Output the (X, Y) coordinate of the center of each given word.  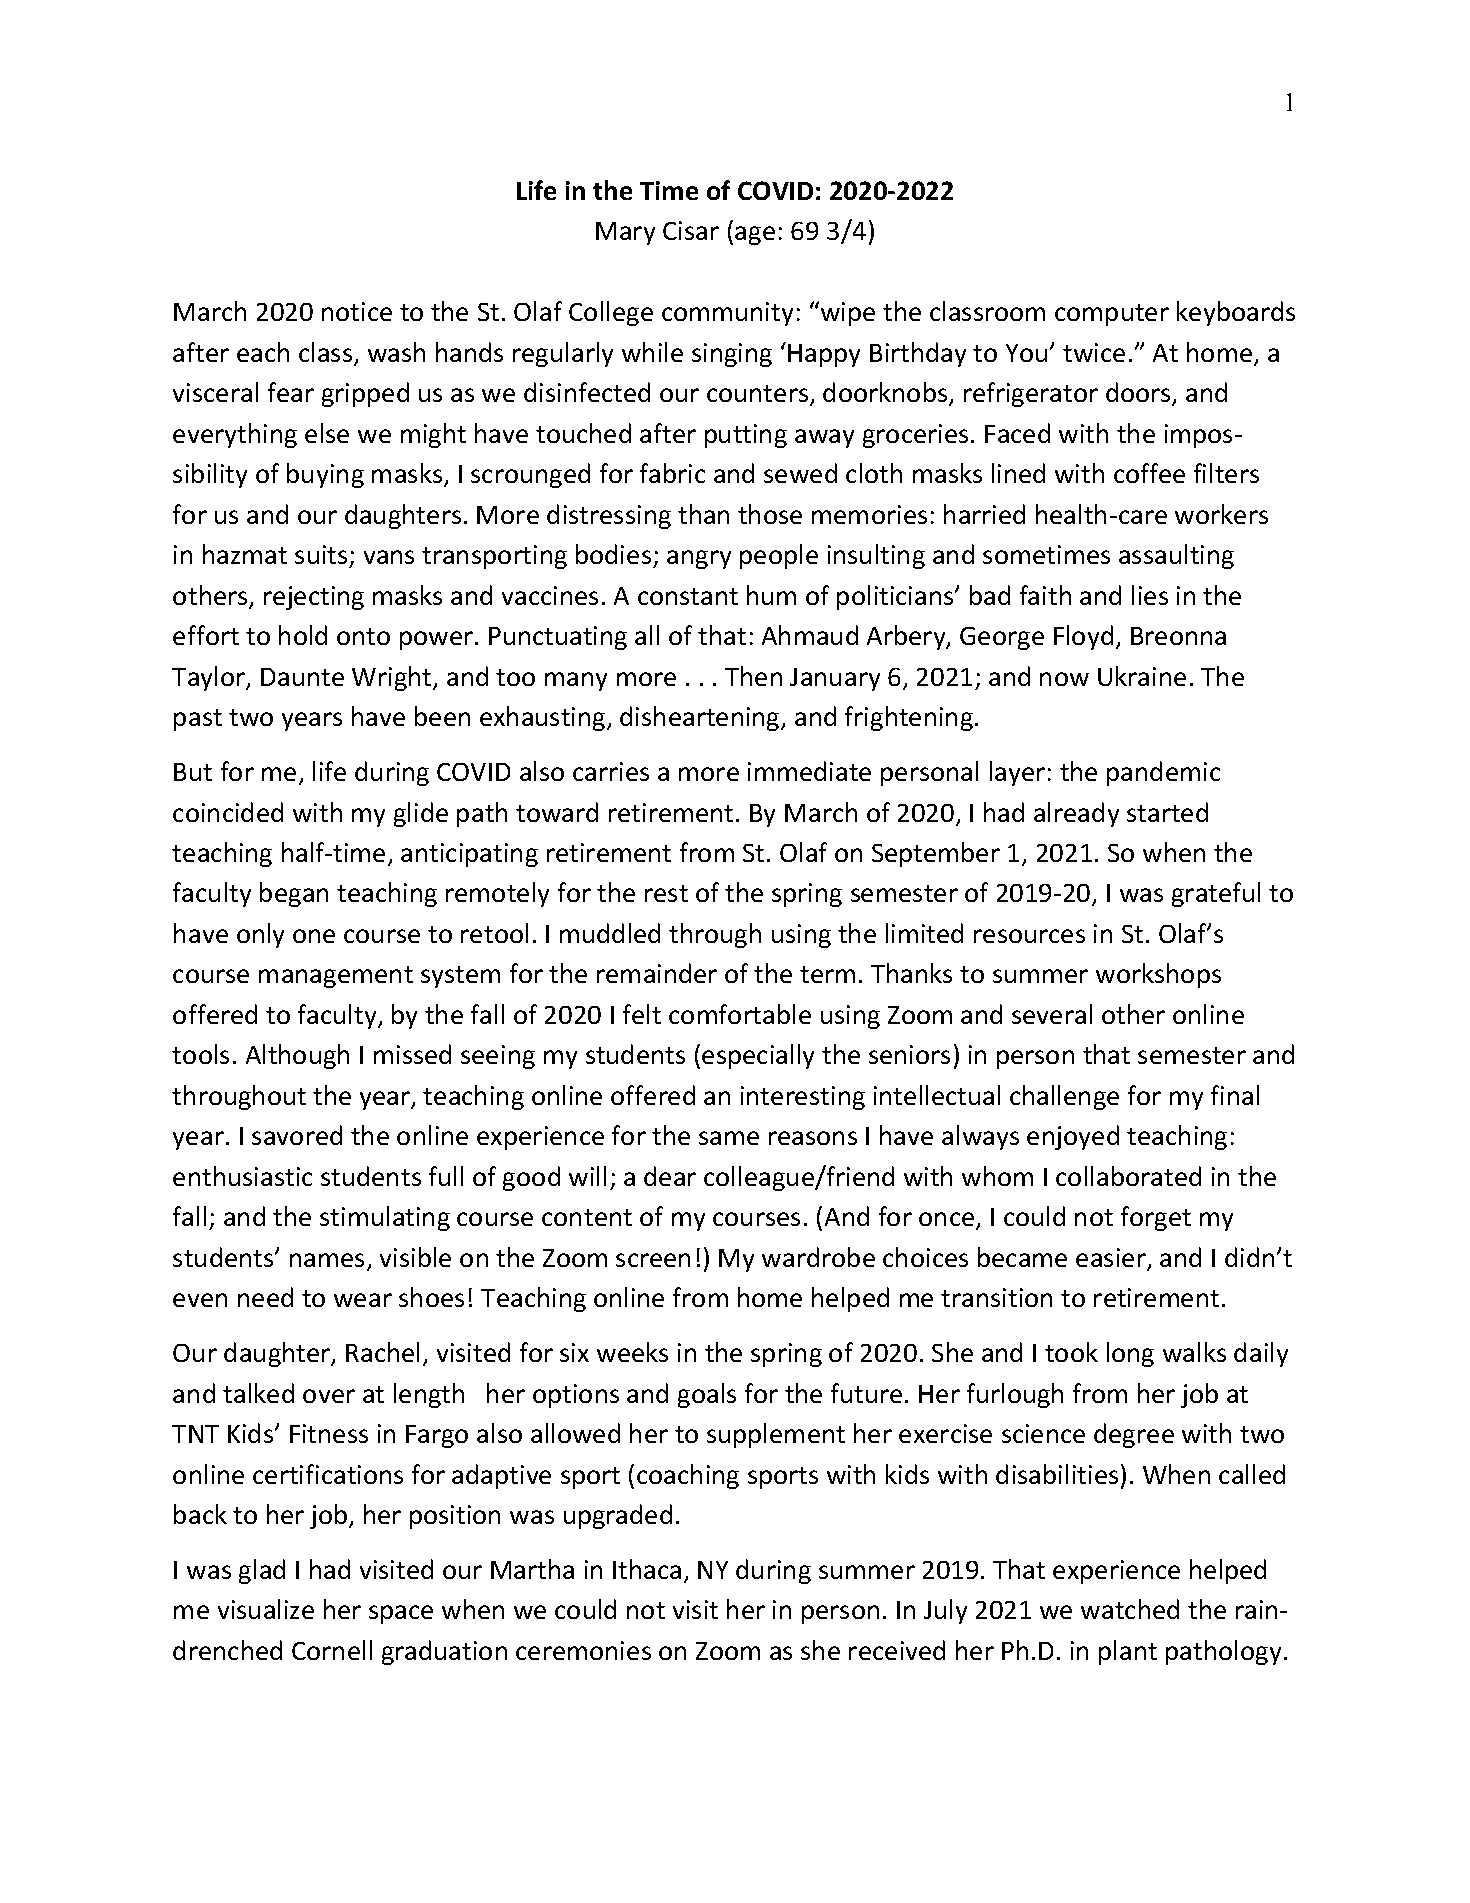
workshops (1158, 975)
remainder (657, 973)
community (727, 314)
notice (357, 311)
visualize (266, 1609)
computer (1112, 315)
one (314, 936)
